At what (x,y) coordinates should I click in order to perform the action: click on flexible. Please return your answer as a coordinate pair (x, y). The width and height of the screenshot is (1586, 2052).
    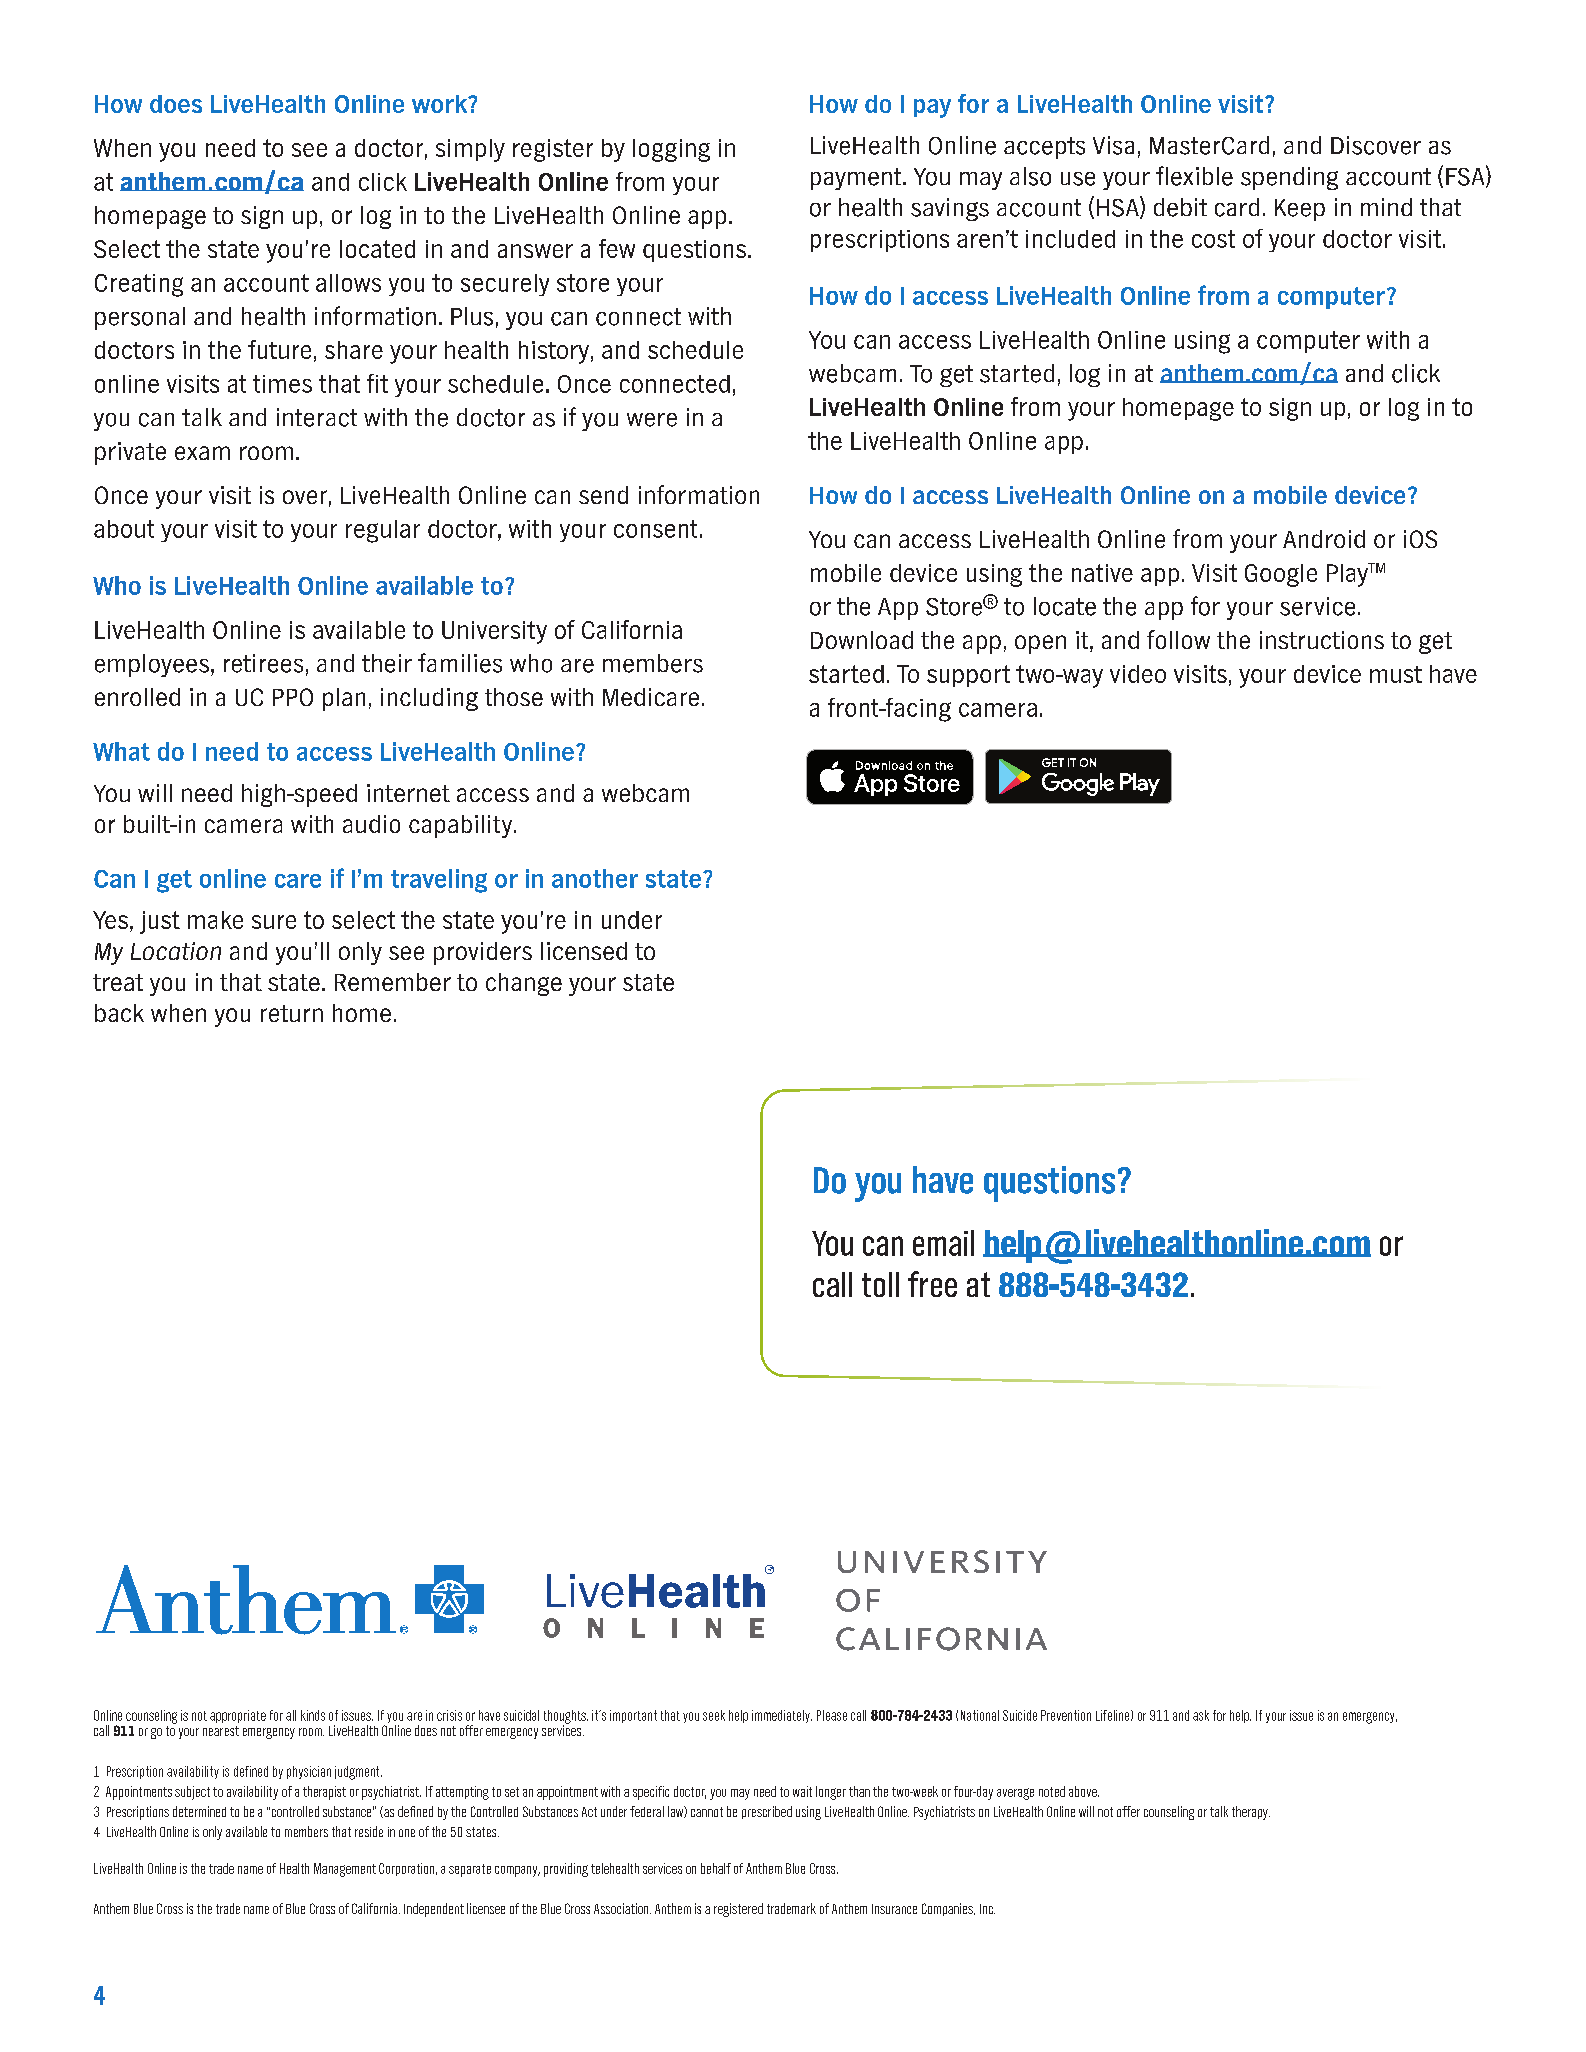
    Looking at the image, I should click on (1194, 176).
